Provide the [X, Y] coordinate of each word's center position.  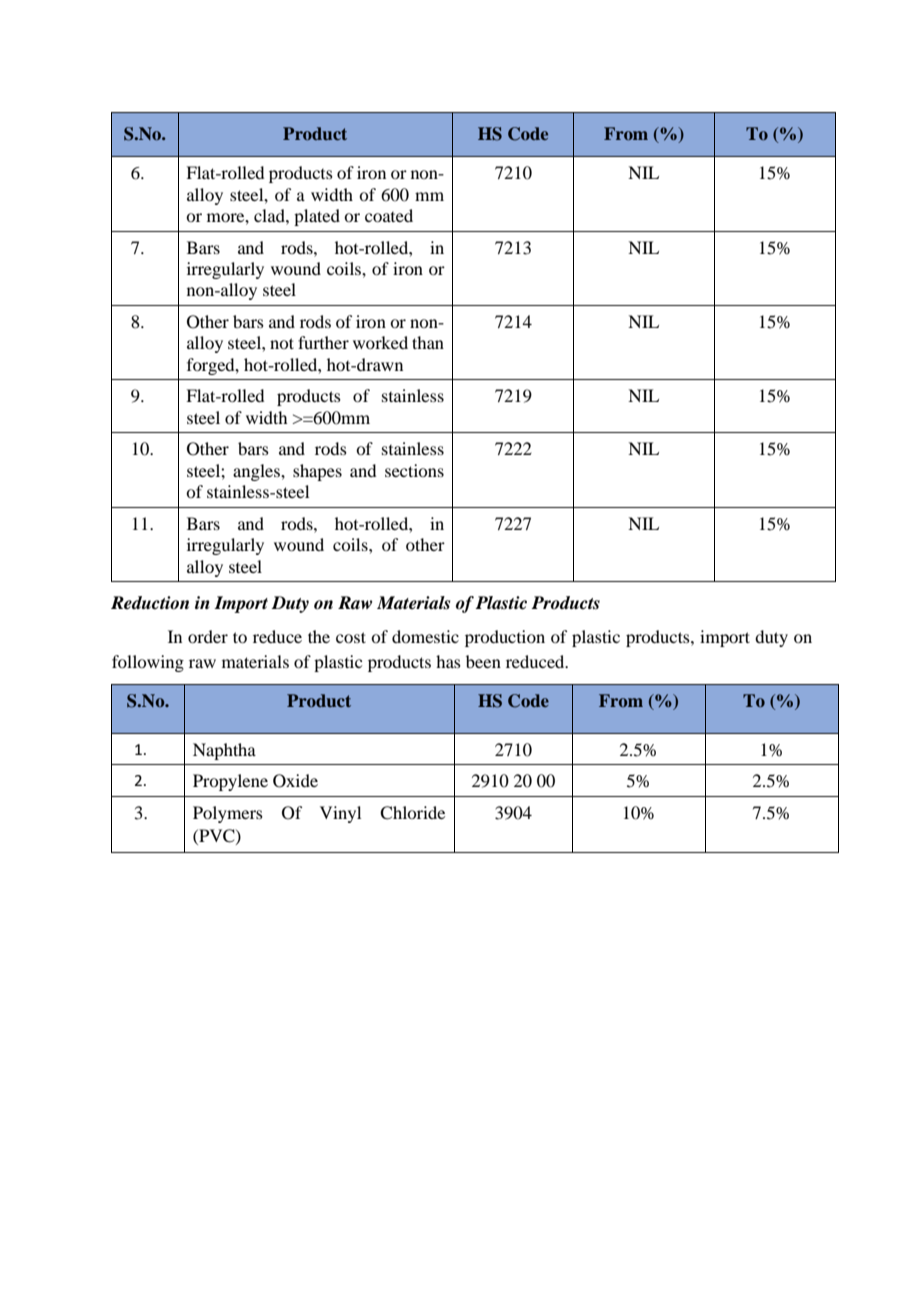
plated [317, 217]
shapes [317, 472]
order [208, 636]
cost [351, 637]
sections [414, 470]
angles [257, 472]
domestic [425, 636]
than [428, 342]
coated [389, 215]
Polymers [228, 814]
